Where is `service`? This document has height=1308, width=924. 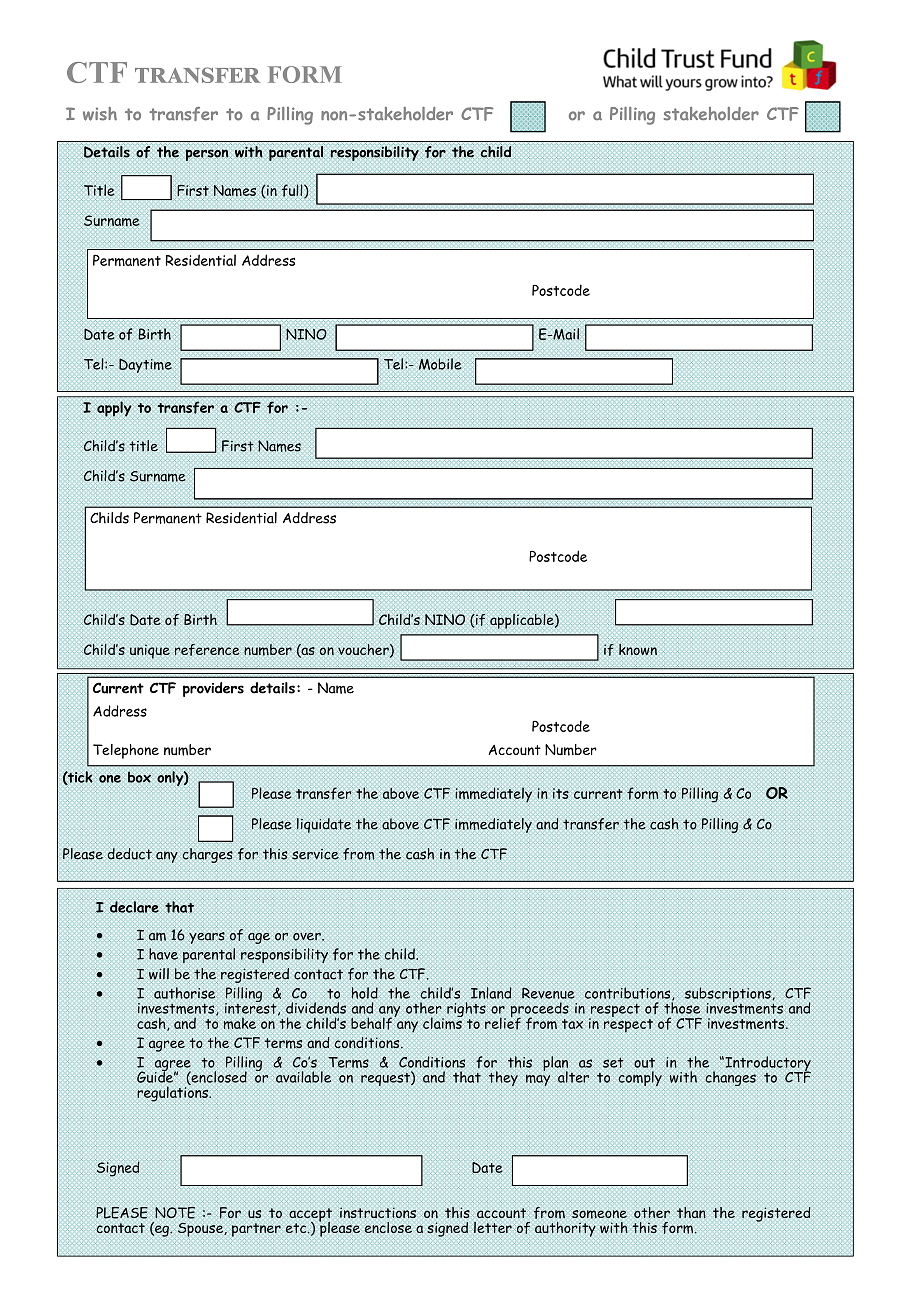 service is located at coordinates (315, 854).
